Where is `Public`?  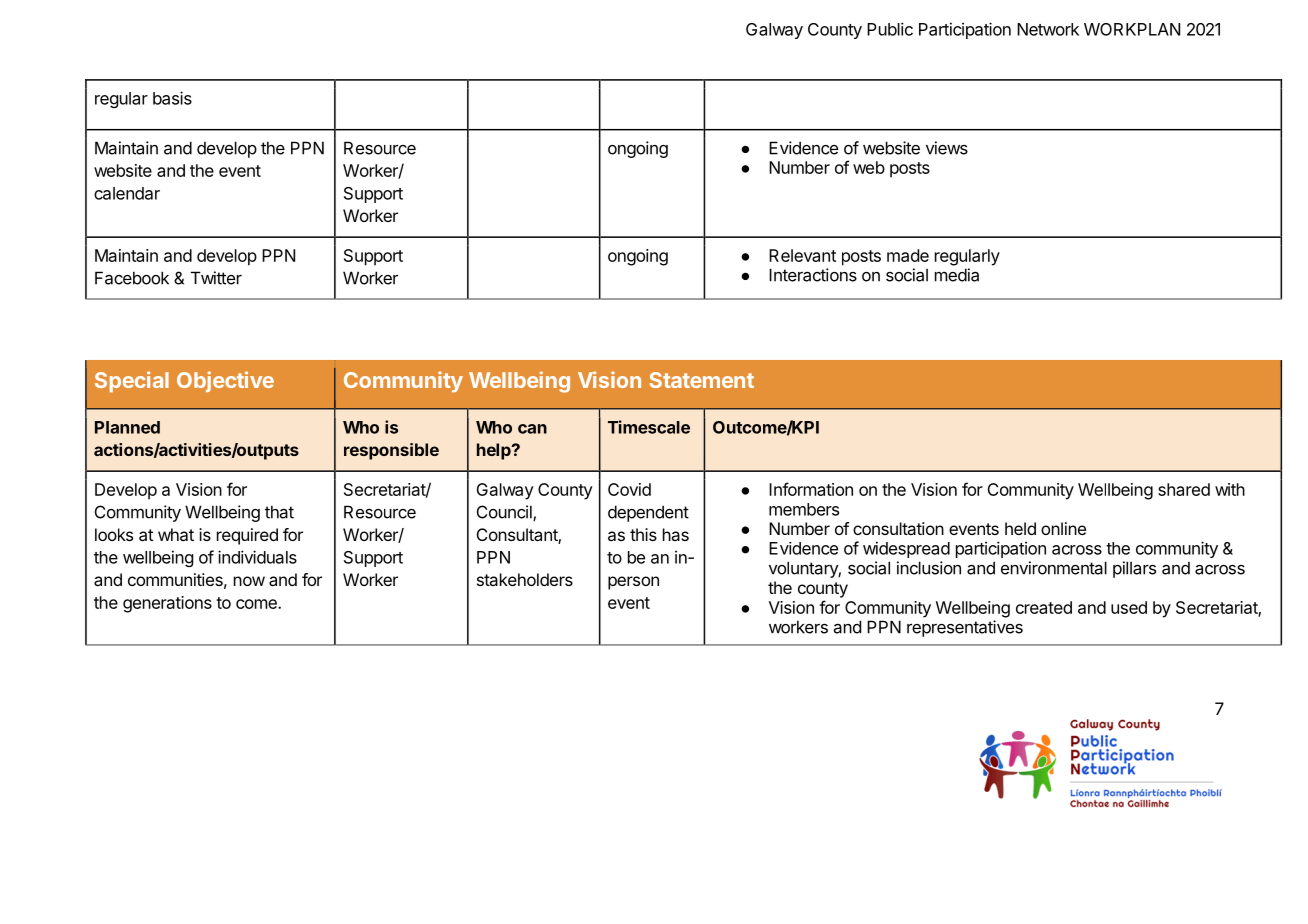 Public is located at coordinates (890, 29).
